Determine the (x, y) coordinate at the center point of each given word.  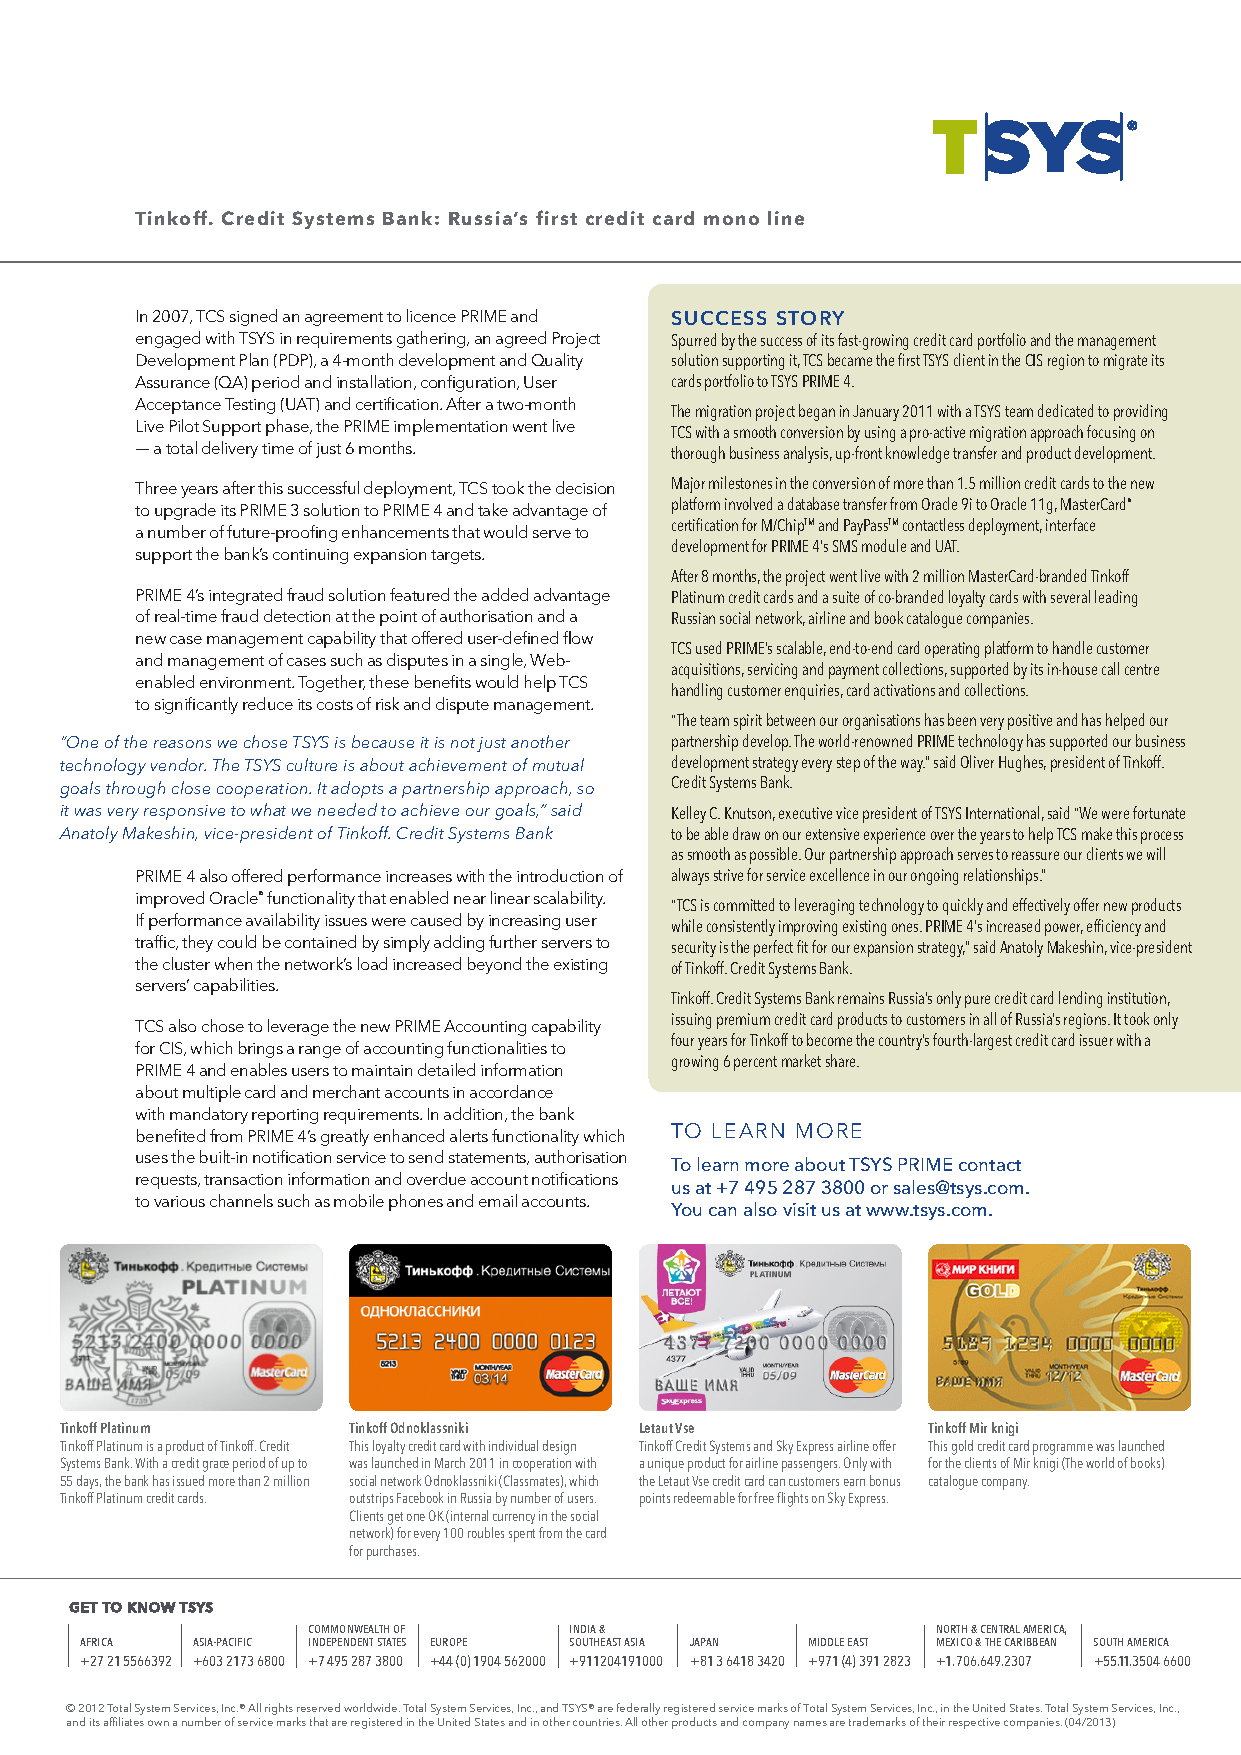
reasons (182, 744)
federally (638, 1709)
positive (1030, 722)
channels (241, 1200)
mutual (558, 764)
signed (253, 317)
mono (731, 220)
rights (279, 1709)
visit (799, 1209)
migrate (1125, 362)
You (686, 1209)
